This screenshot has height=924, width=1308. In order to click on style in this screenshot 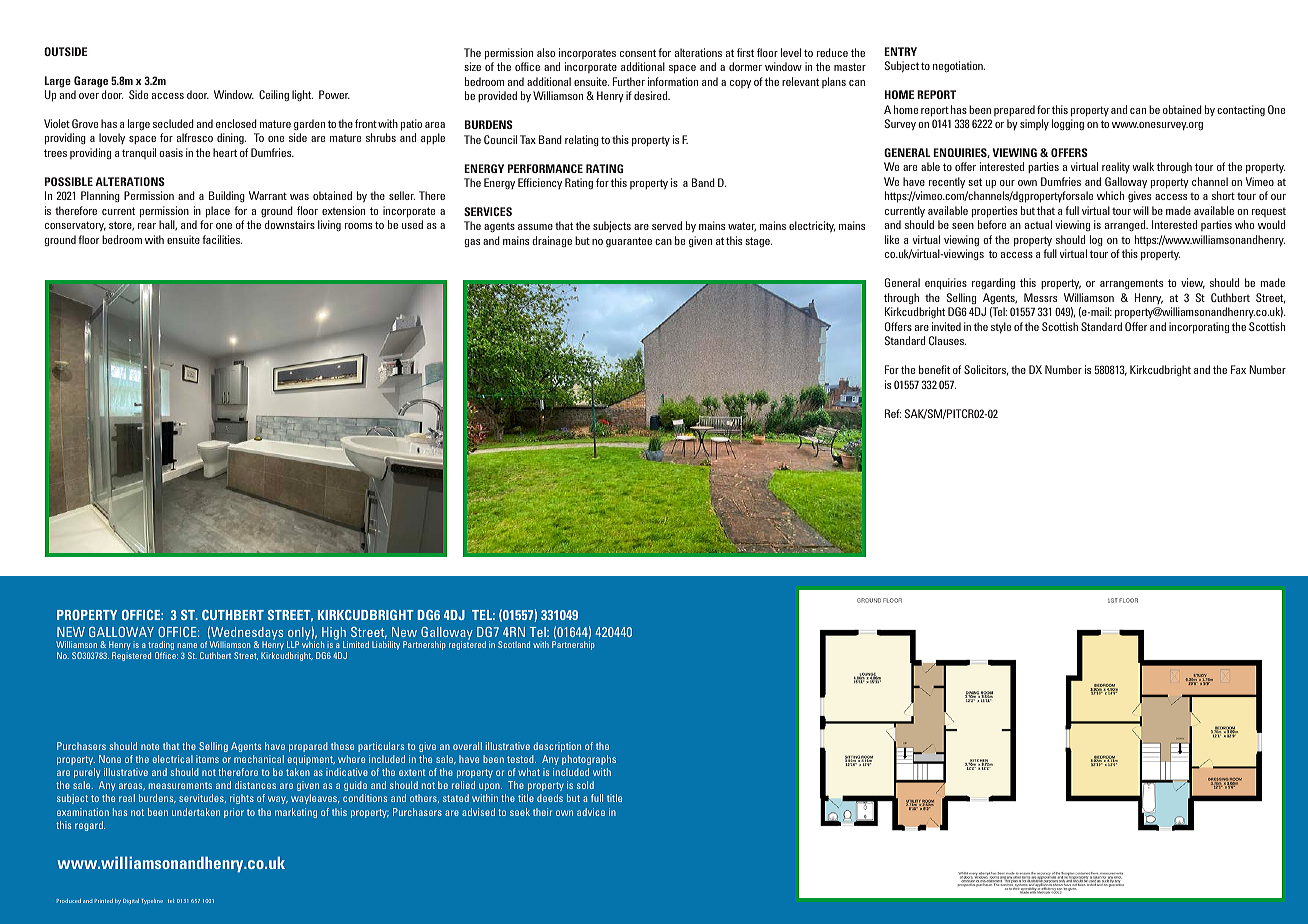, I will do `click(1001, 328)`.
